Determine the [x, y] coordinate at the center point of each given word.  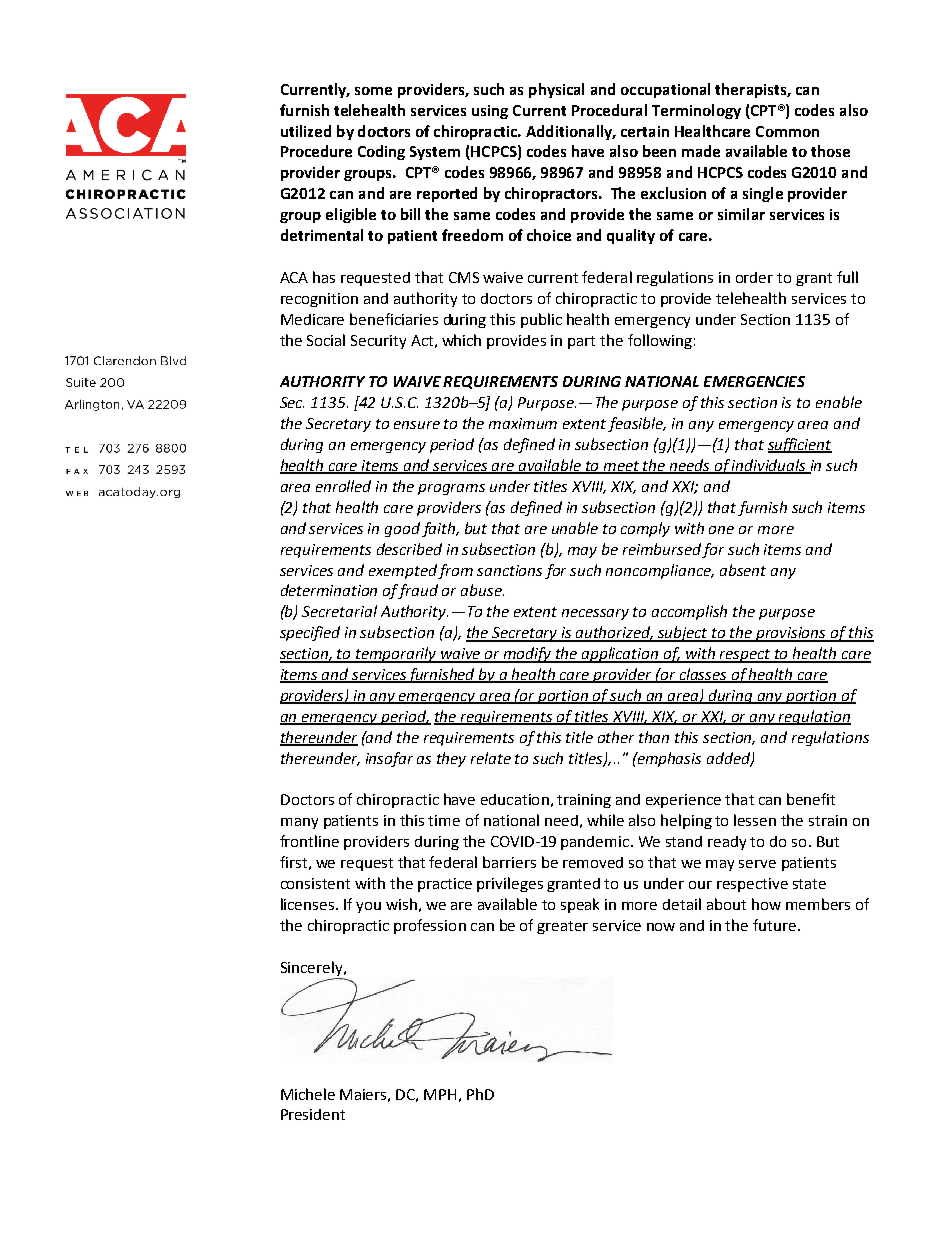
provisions [791, 634]
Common [787, 131]
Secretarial [339, 611]
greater [562, 927]
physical [556, 90]
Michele [308, 1094]
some [373, 91]
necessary [595, 614]
